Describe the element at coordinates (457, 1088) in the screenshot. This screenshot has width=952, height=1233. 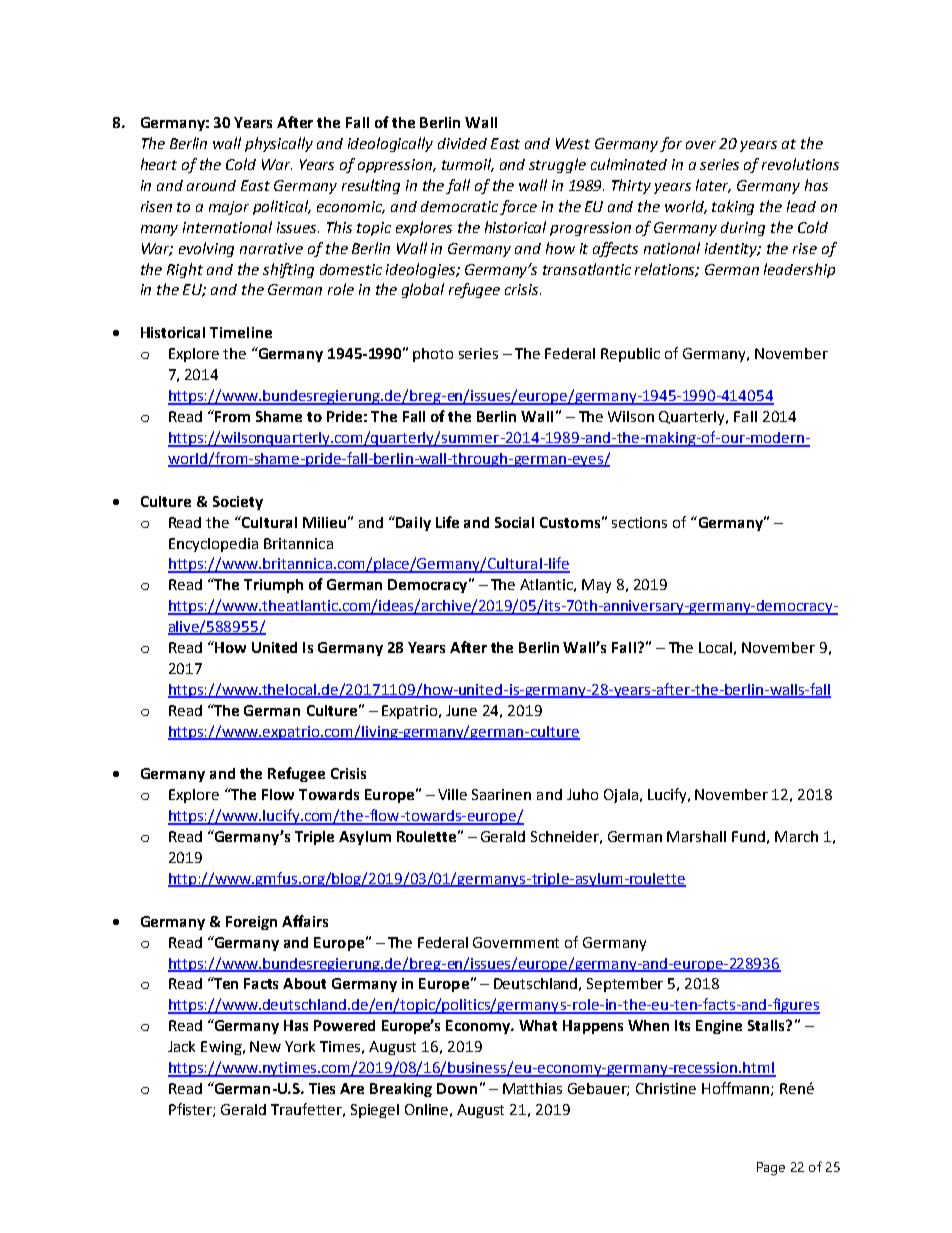
I see `Down` at that location.
